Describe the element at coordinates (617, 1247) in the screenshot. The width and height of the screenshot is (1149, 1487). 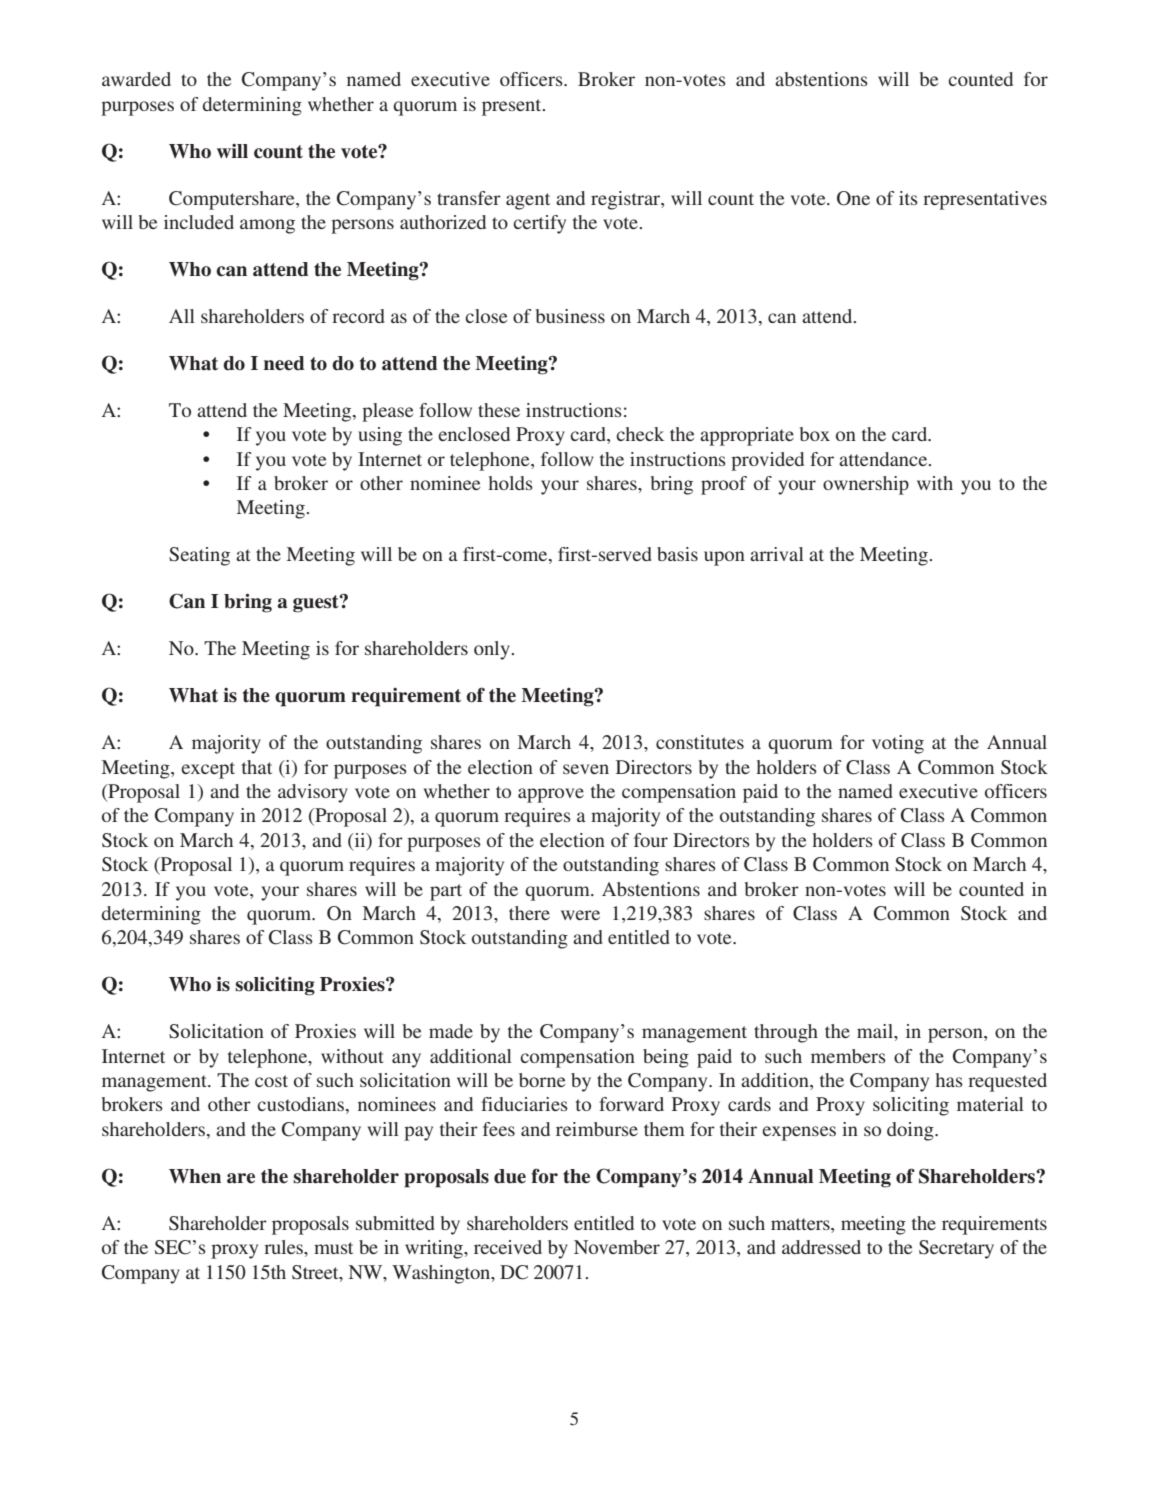
I see `November` at that location.
